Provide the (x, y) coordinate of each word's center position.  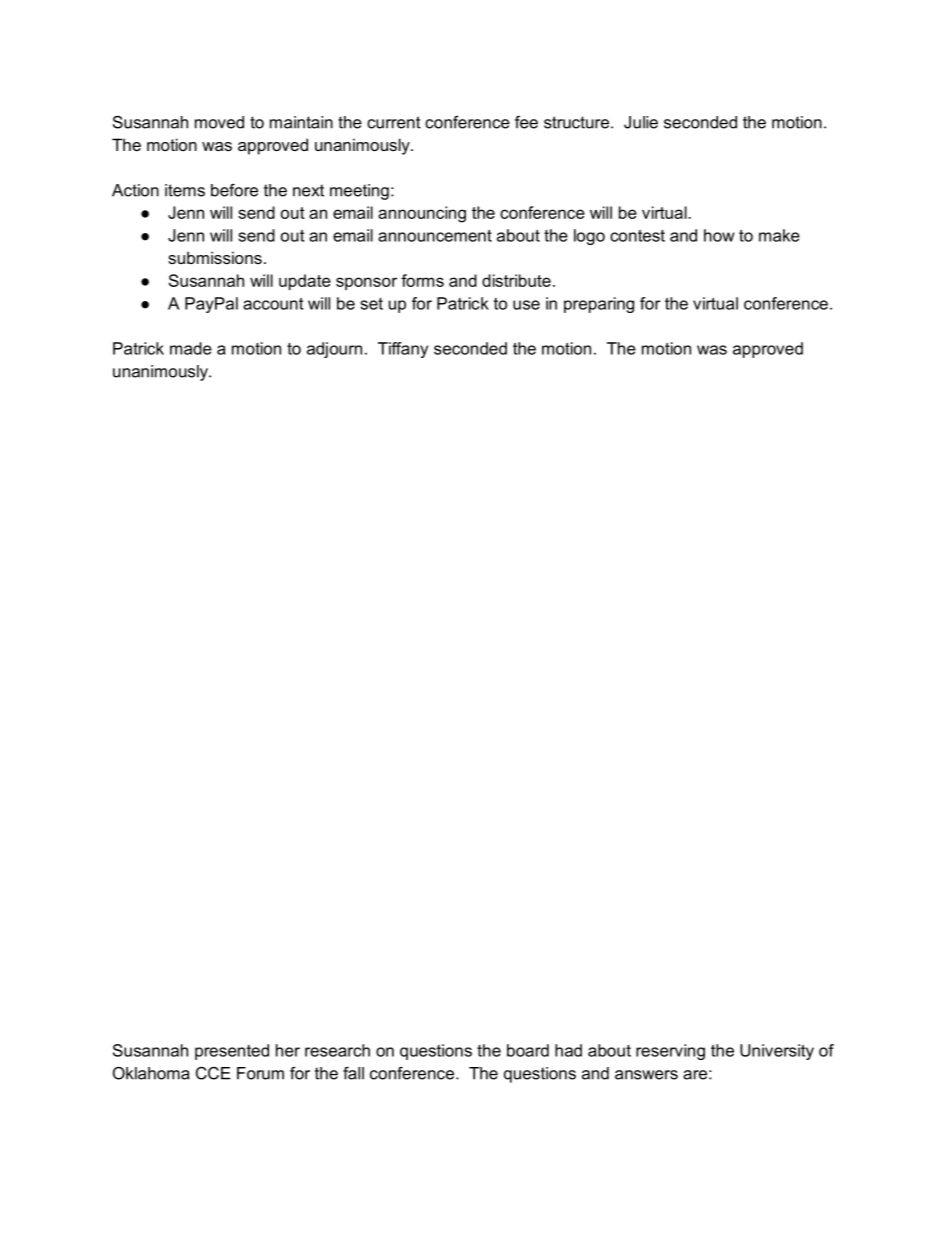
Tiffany (403, 350)
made (191, 348)
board (528, 1050)
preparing (599, 305)
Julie (641, 122)
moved (219, 122)
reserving (670, 1052)
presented (232, 1052)
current (394, 122)
